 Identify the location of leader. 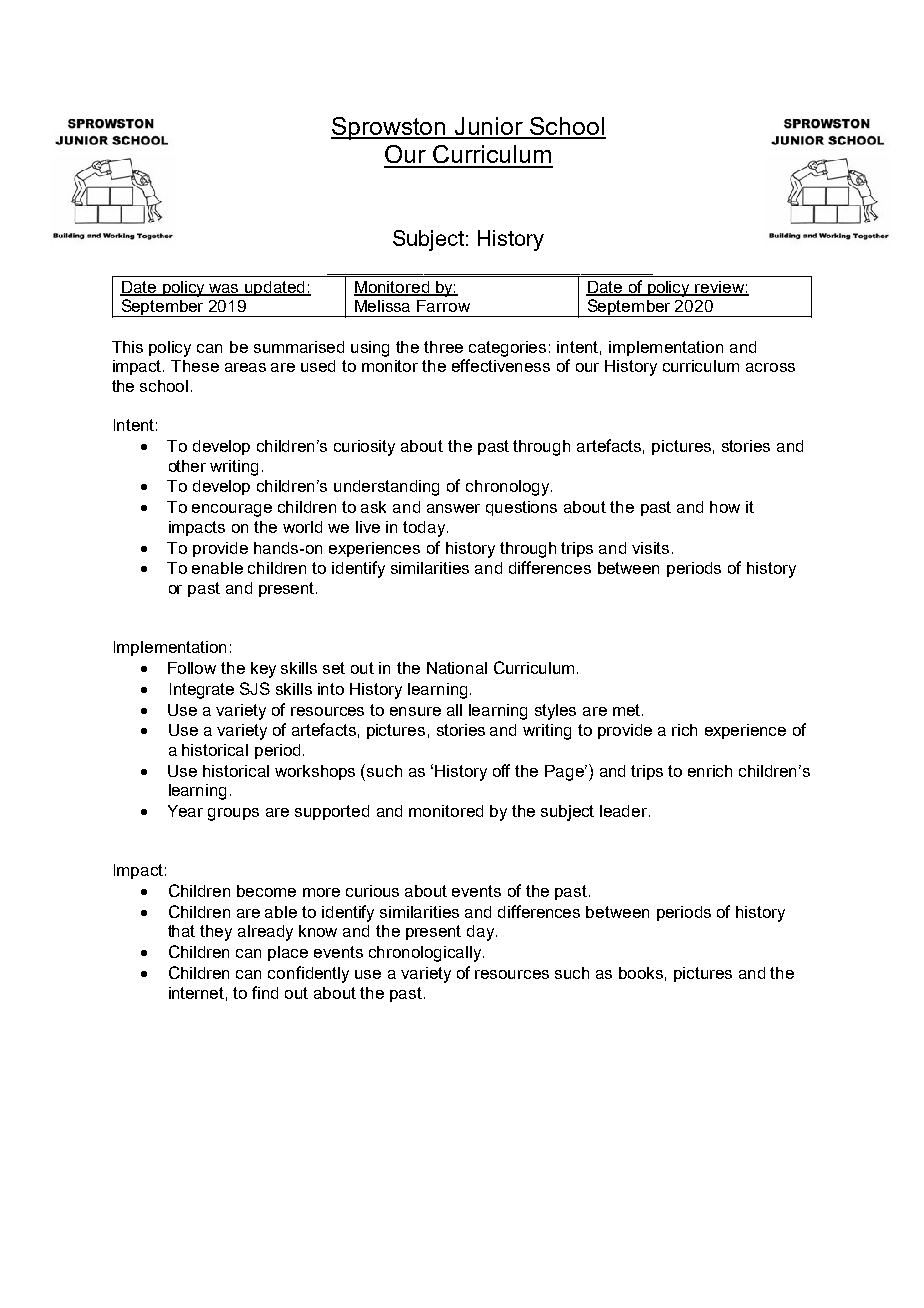
(625, 811).
